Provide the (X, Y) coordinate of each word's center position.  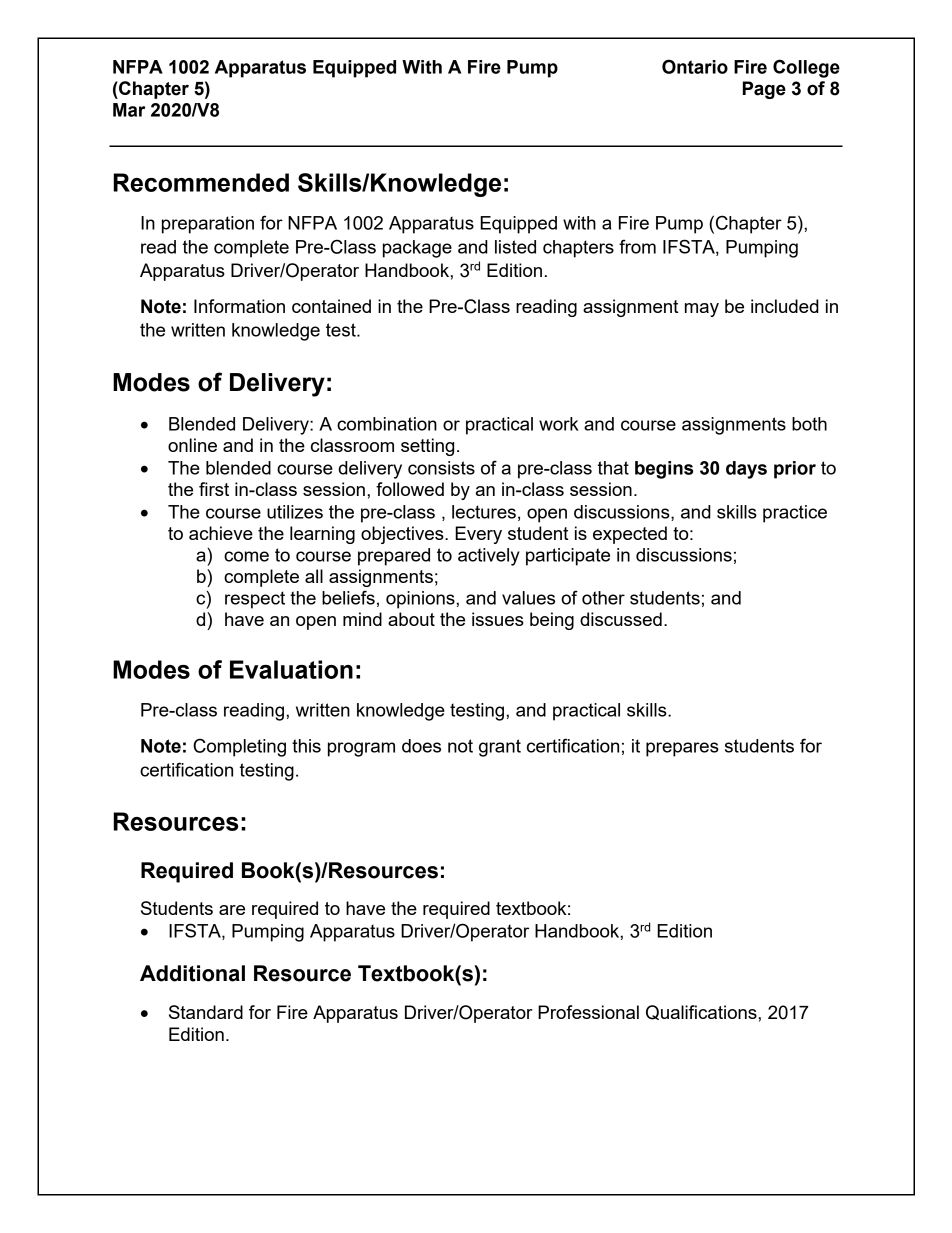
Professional (588, 1012)
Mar (129, 110)
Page (764, 90)
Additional (192, 973)
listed (515, 247)
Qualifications (702, 1012)
